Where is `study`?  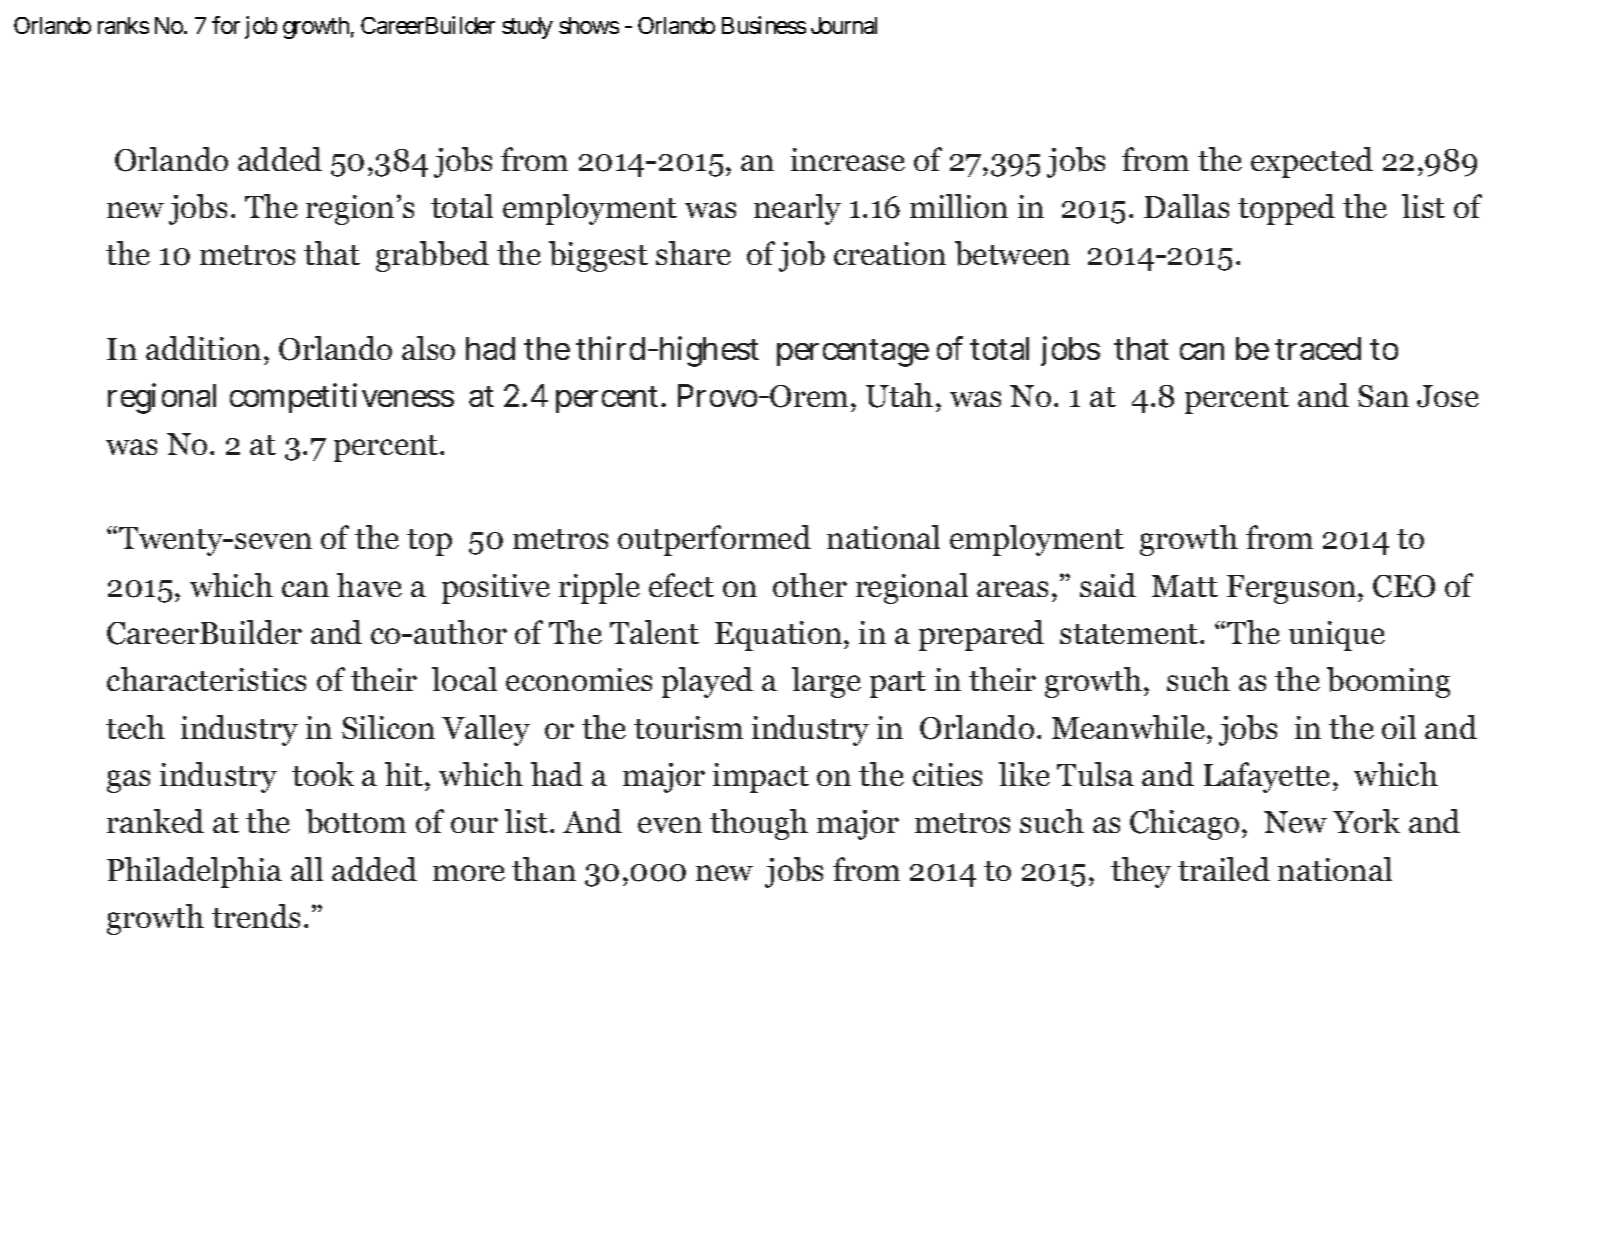
study is located at coordinates (527, 28).
